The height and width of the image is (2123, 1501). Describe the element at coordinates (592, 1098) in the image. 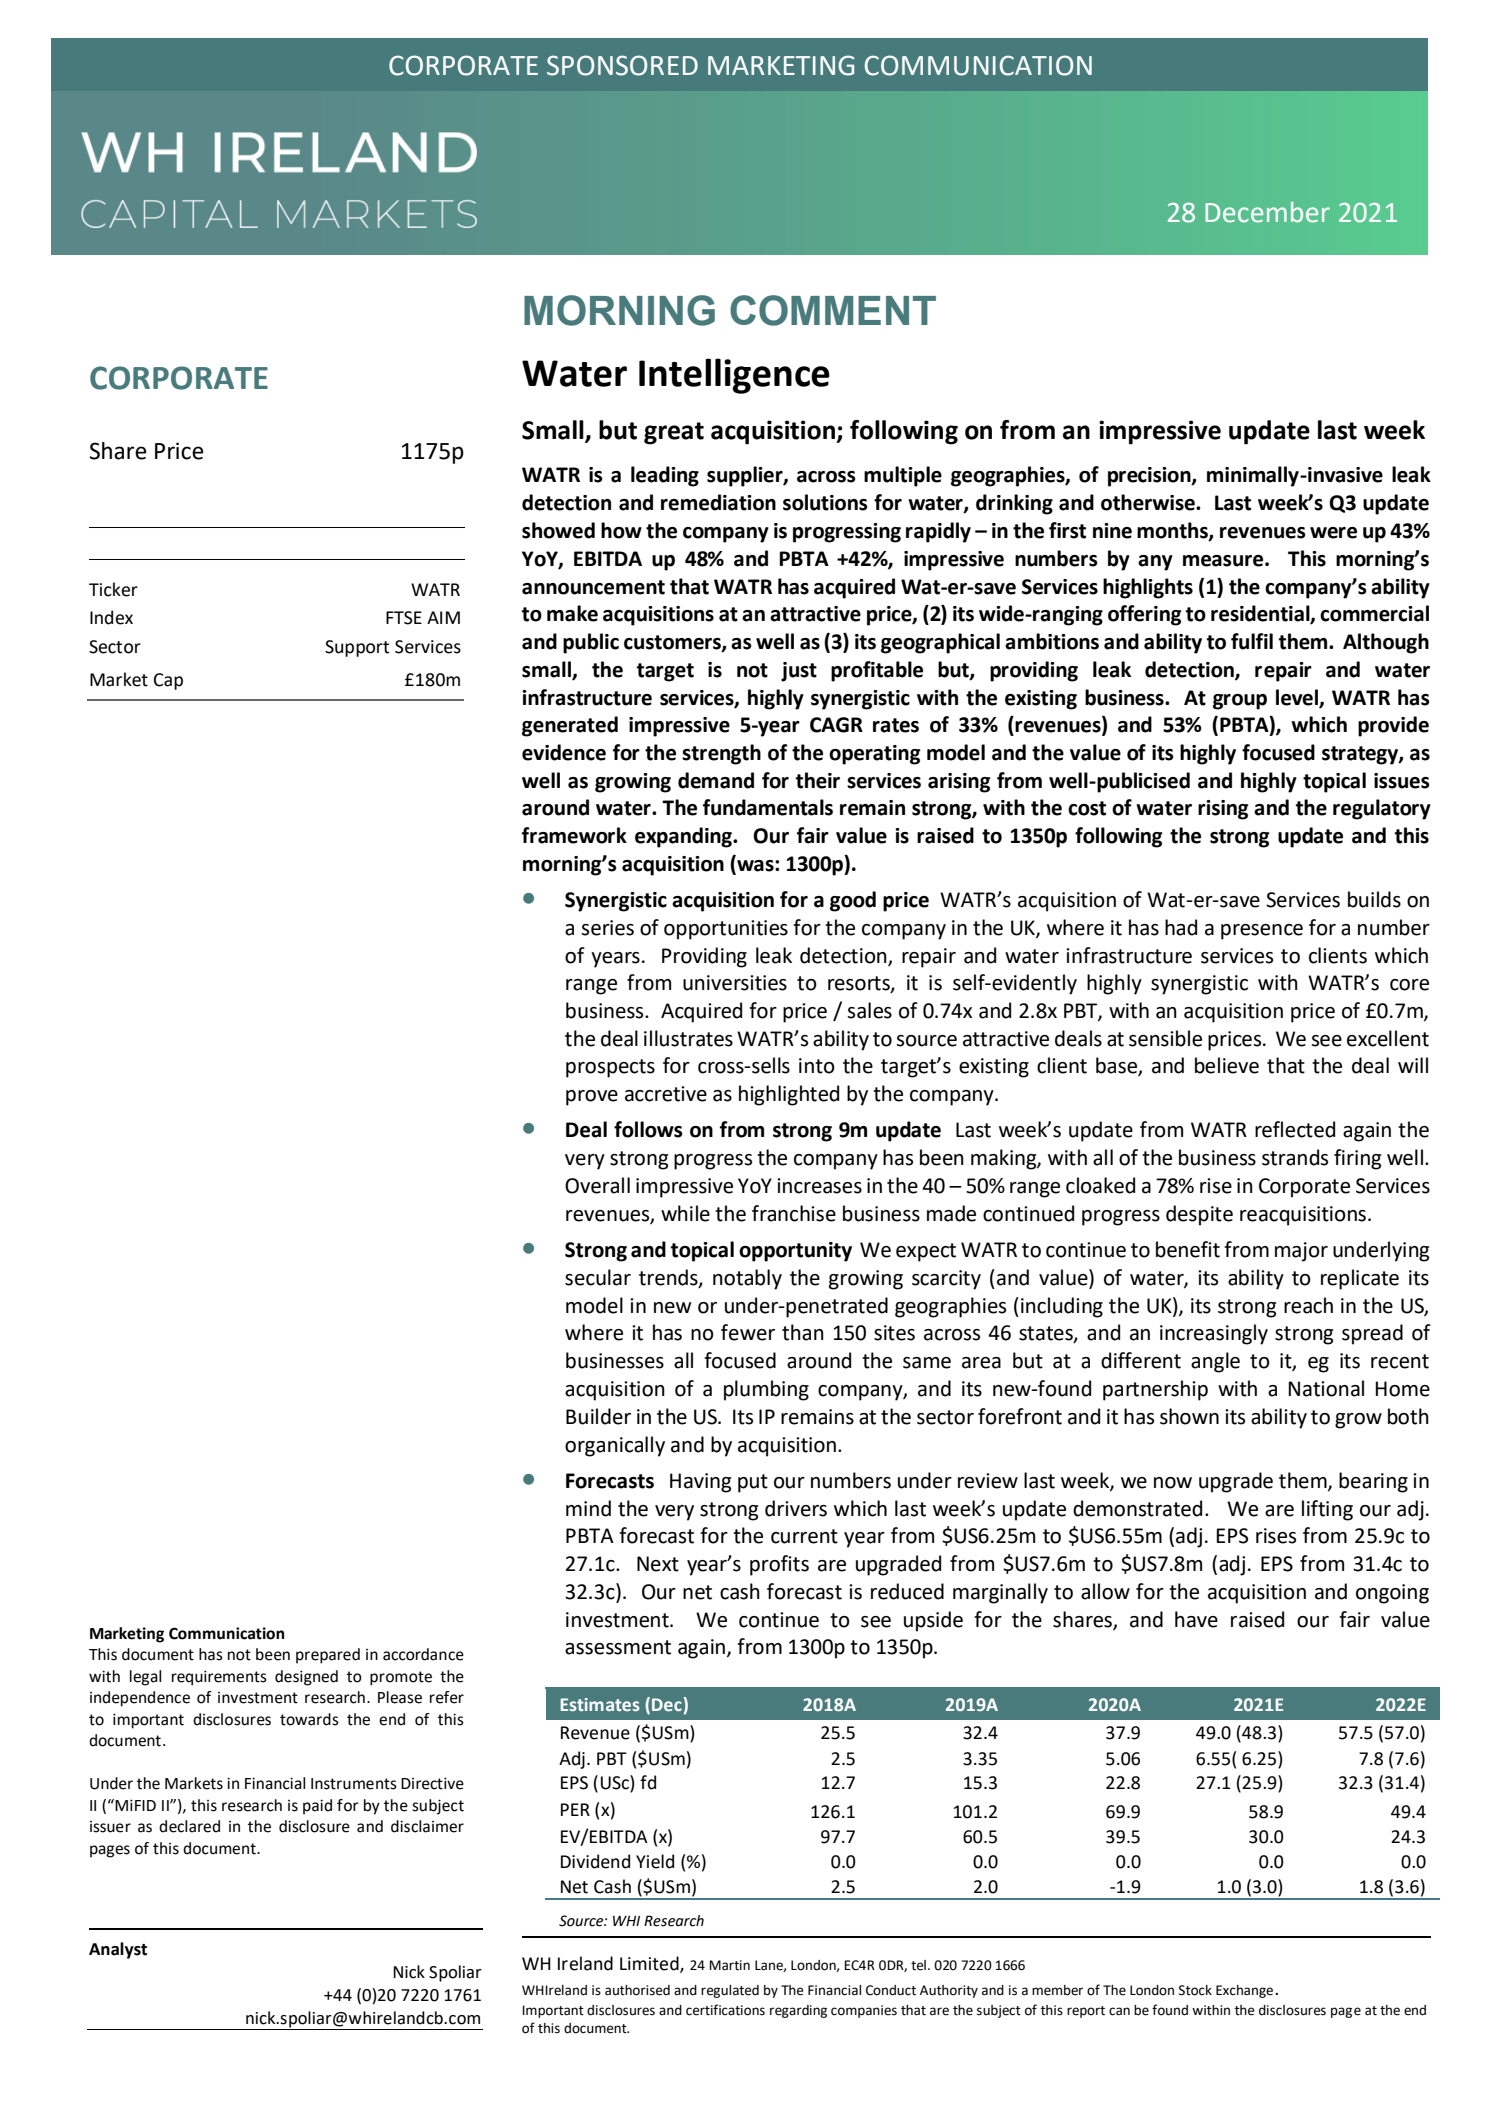

I see `prove` at that location.
